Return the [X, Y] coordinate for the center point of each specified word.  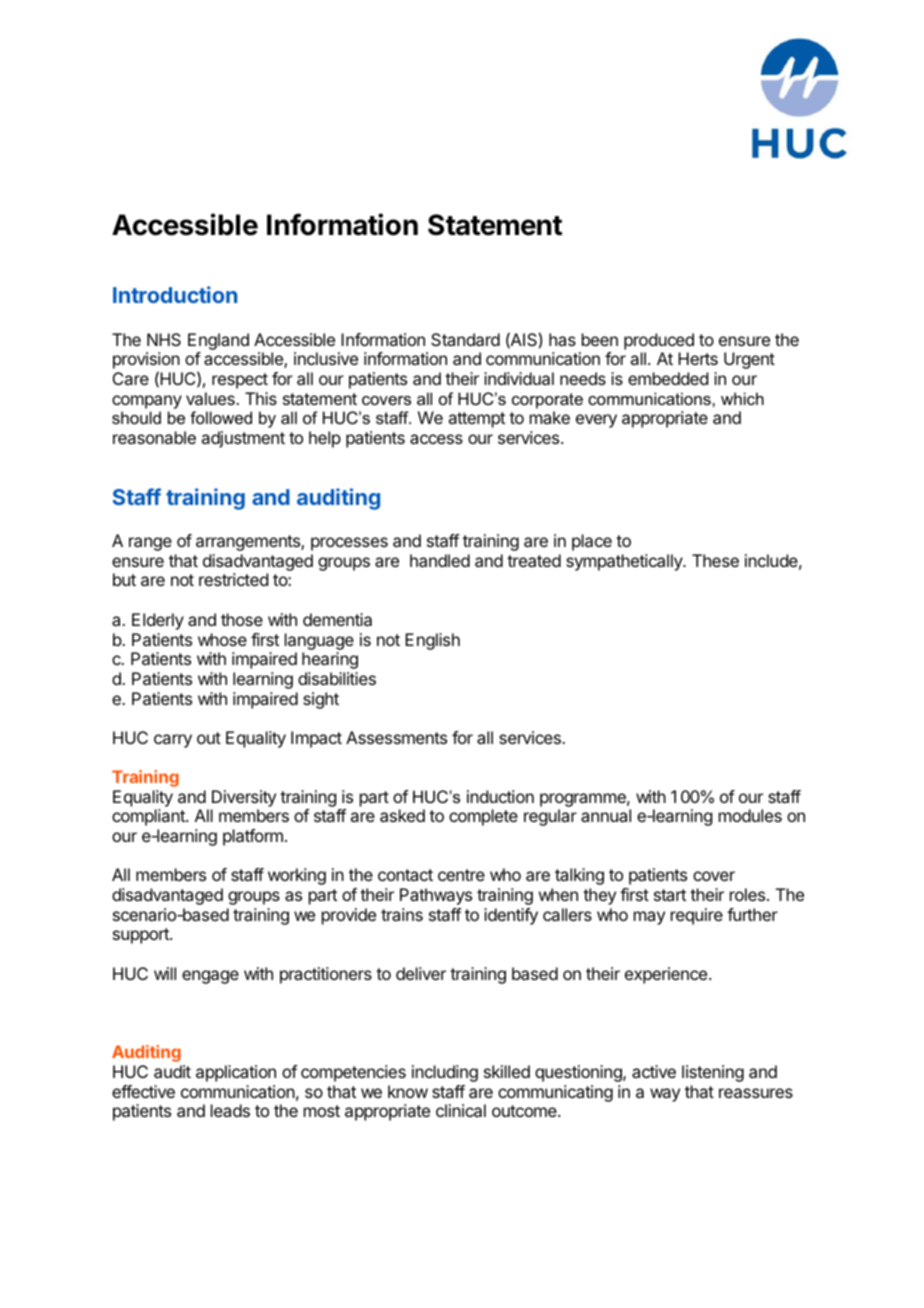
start [670, 895]
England [218, 341]
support [142, 936]
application [236, 1073]
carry [173, 741]
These [715, 560]
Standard [465, 339]
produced [659, 341]
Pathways [436, 896]
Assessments [396, 737]
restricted [233, 579]
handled [440, 560]
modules [750, 815]
